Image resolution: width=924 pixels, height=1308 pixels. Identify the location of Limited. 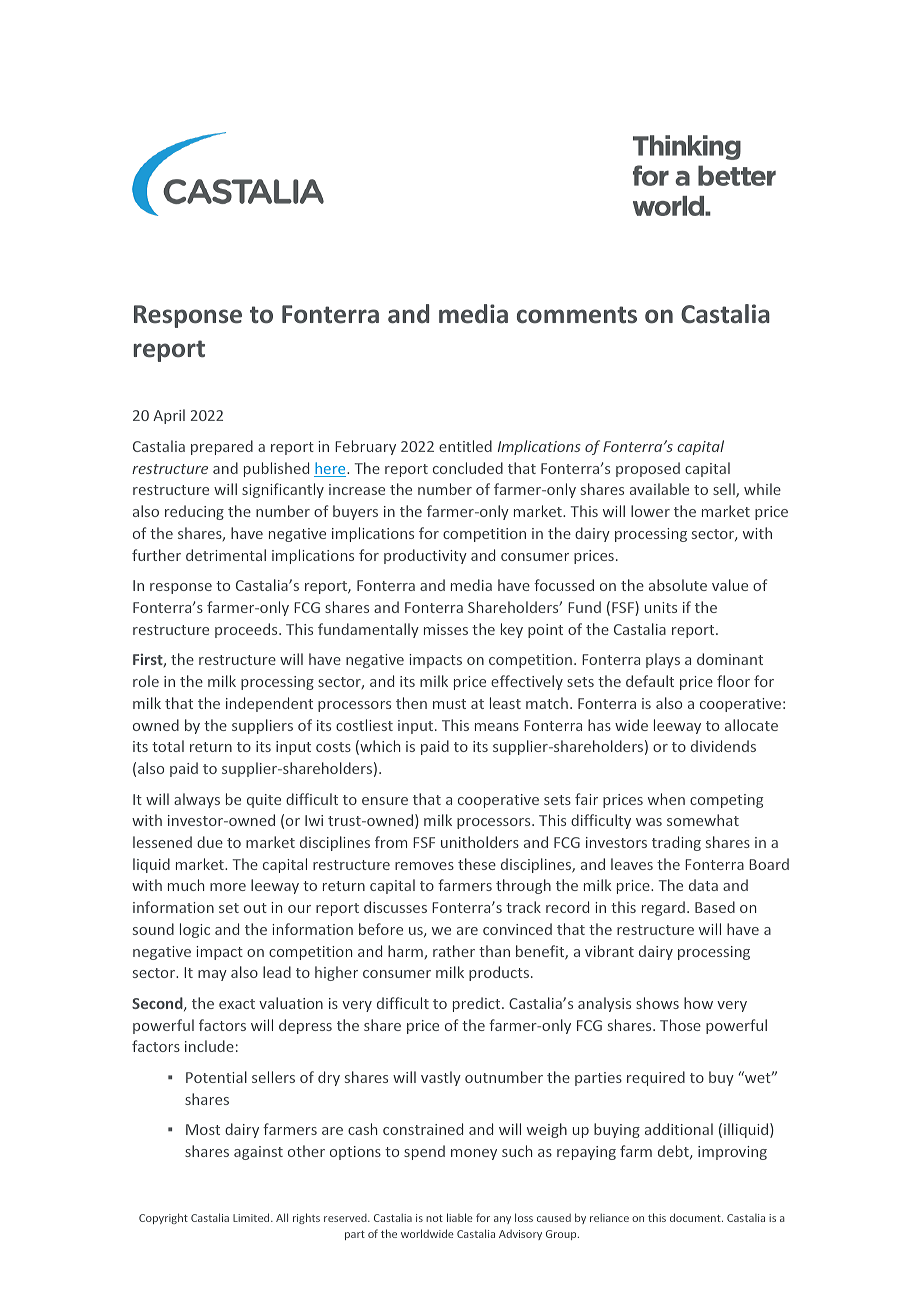
(252, 1217).
